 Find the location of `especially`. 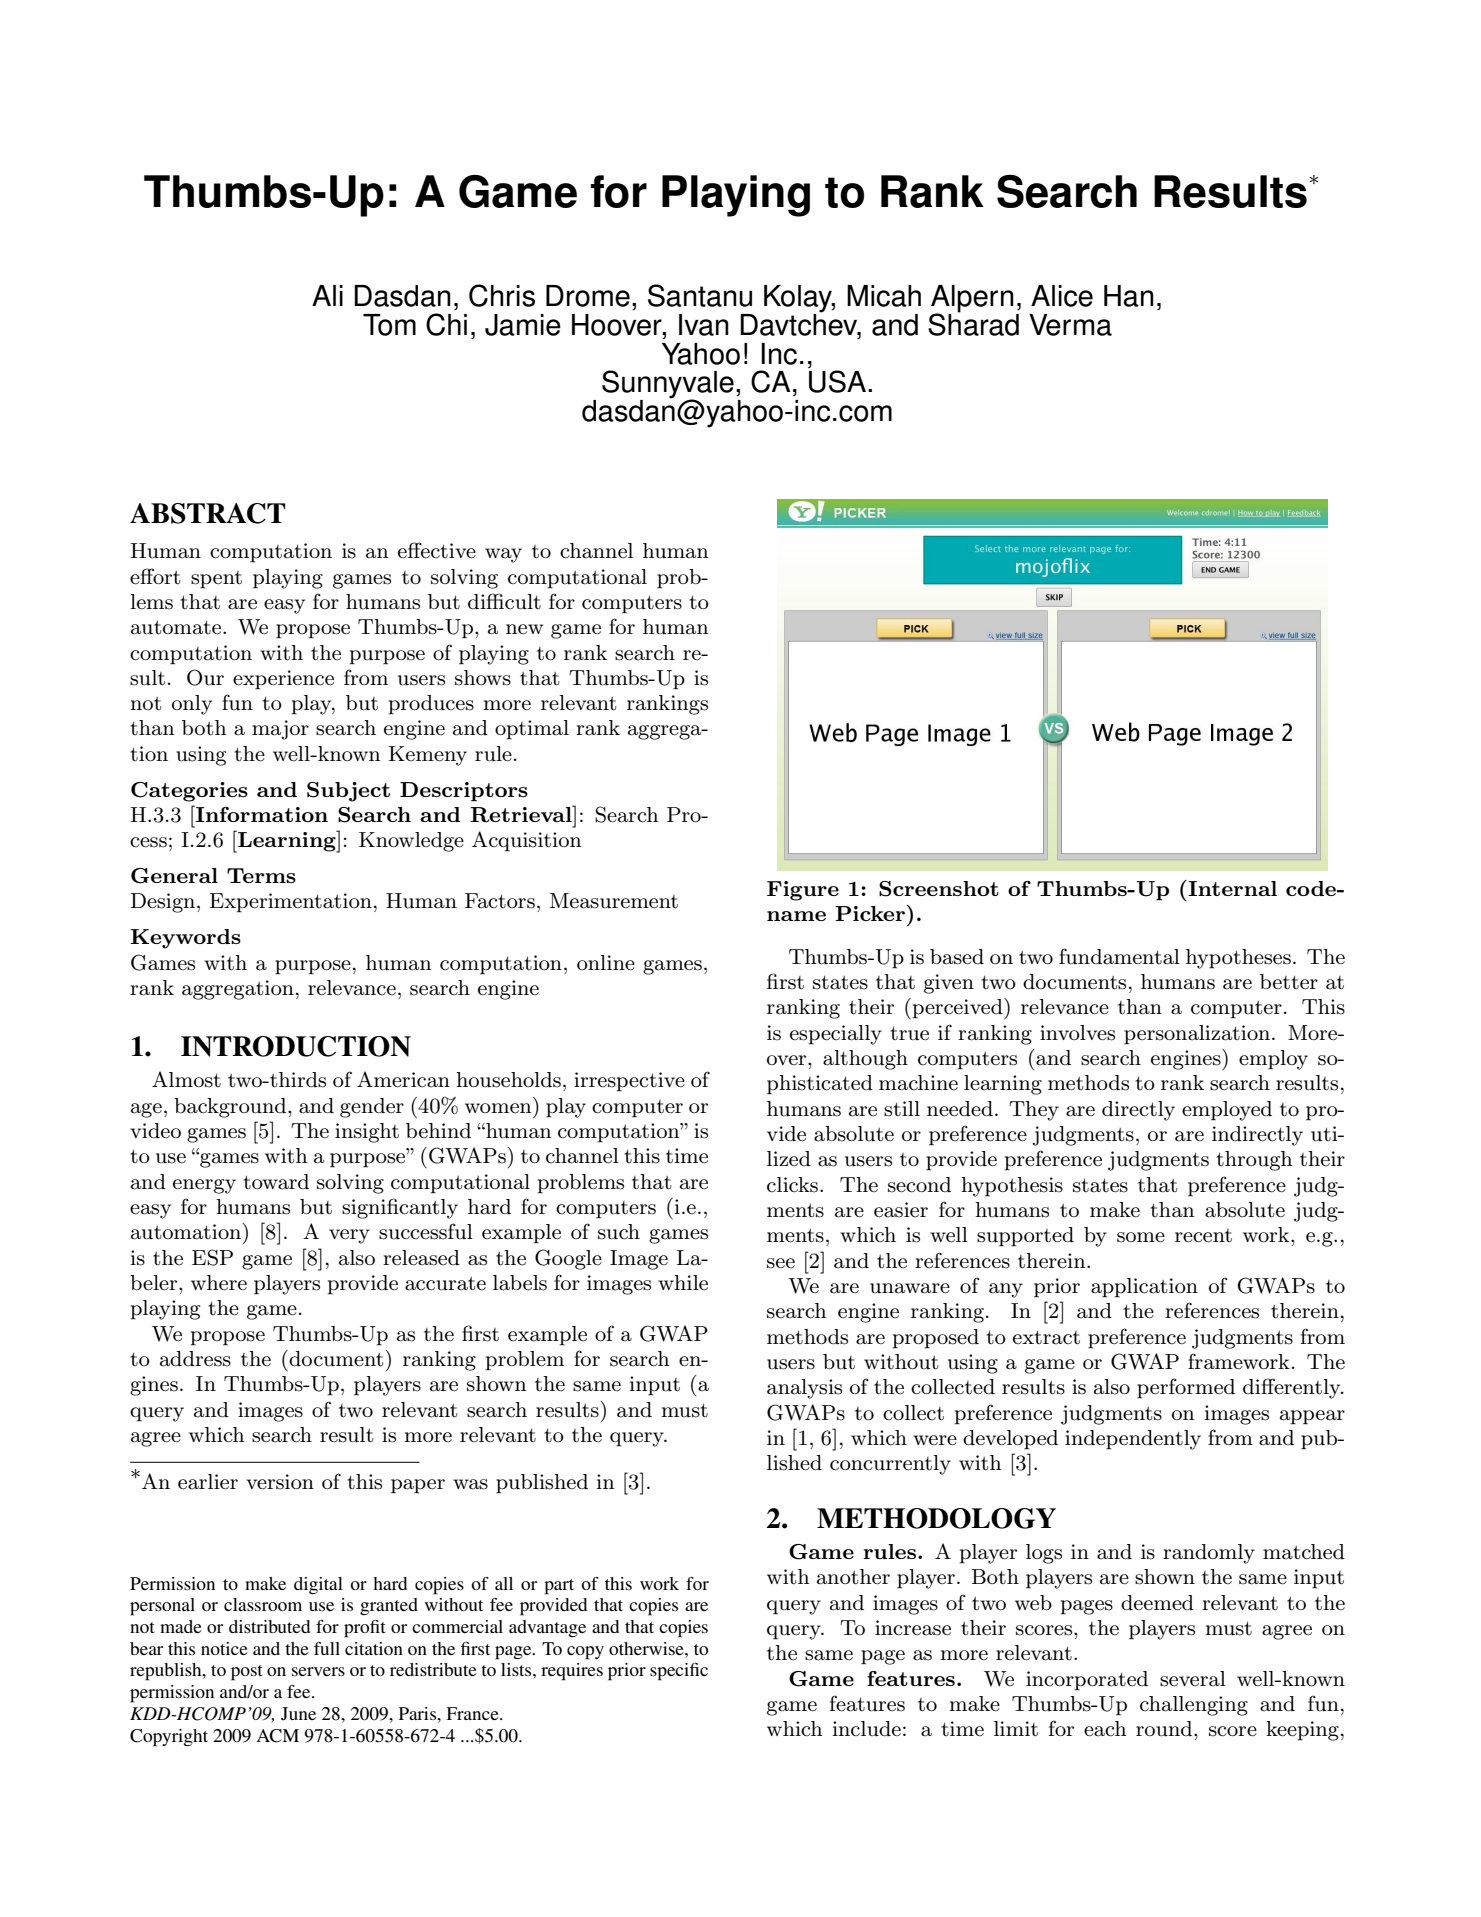

especially is located at coordinates (836, 1035).
